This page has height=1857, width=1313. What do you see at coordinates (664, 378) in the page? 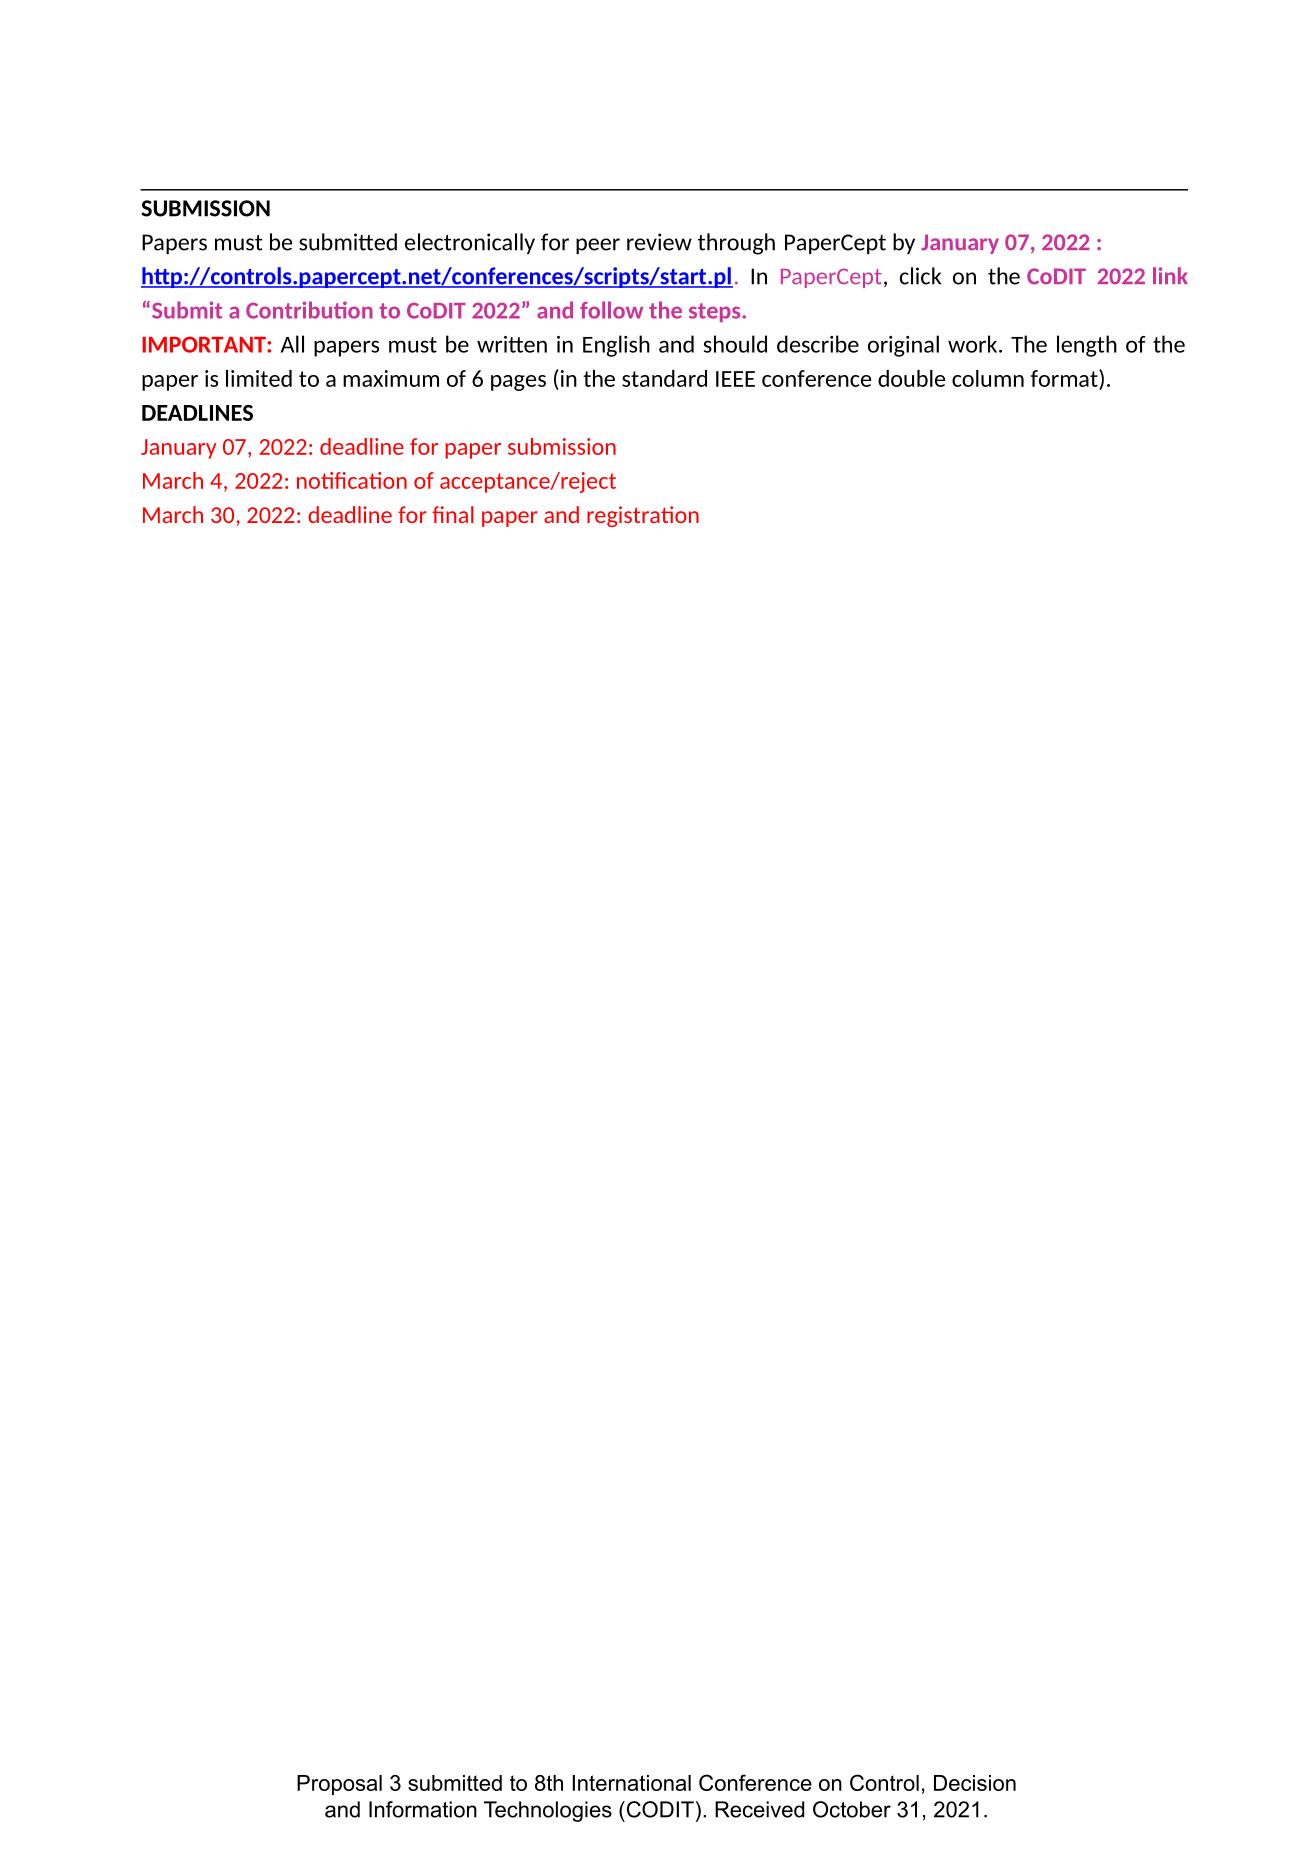
I see `standard` at bounding box center [664, 378].
